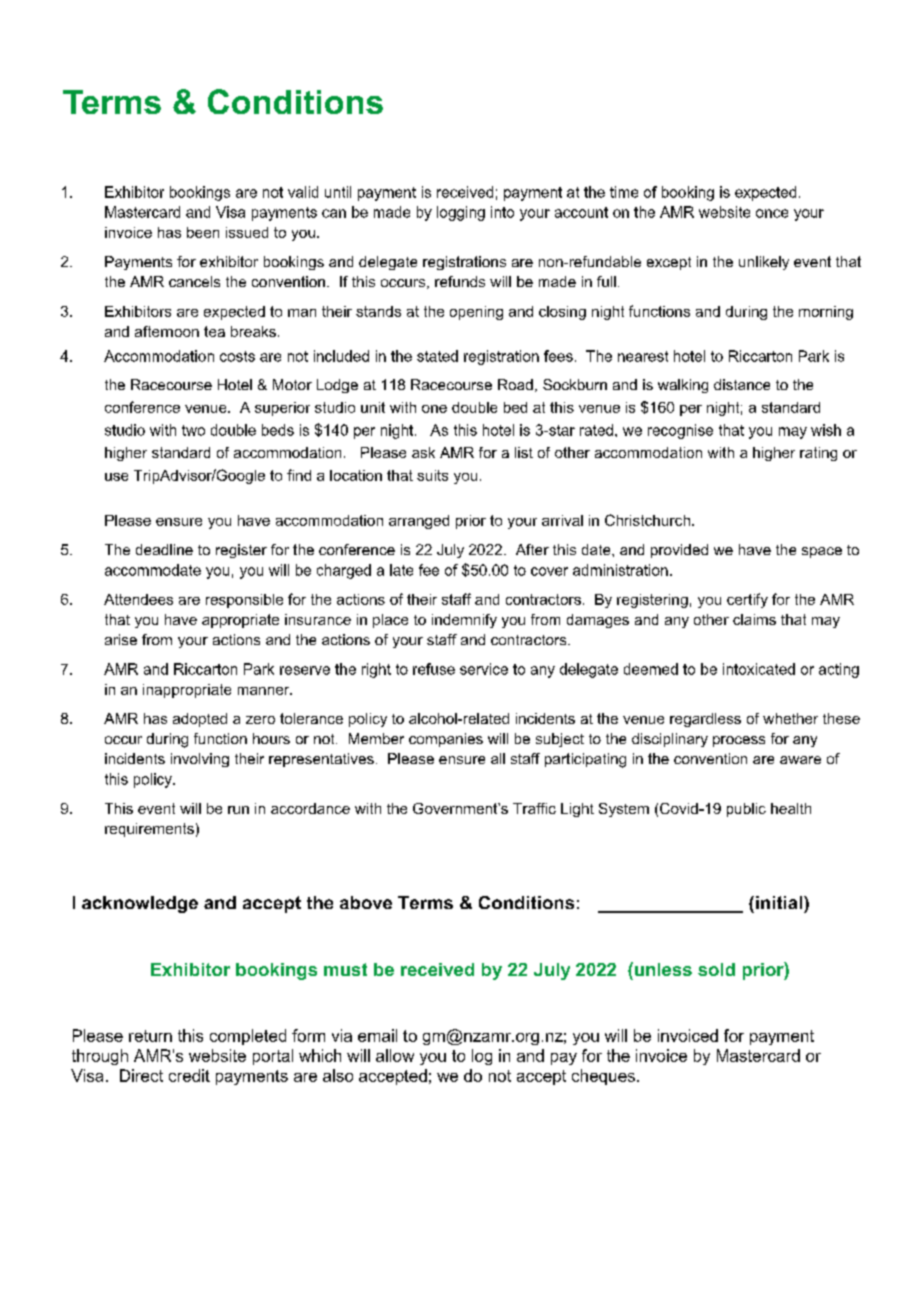 The image size is (924, 1308). Describe the element at coordinates (189, 1075) in the screenshot. I see `credit` at that location.
